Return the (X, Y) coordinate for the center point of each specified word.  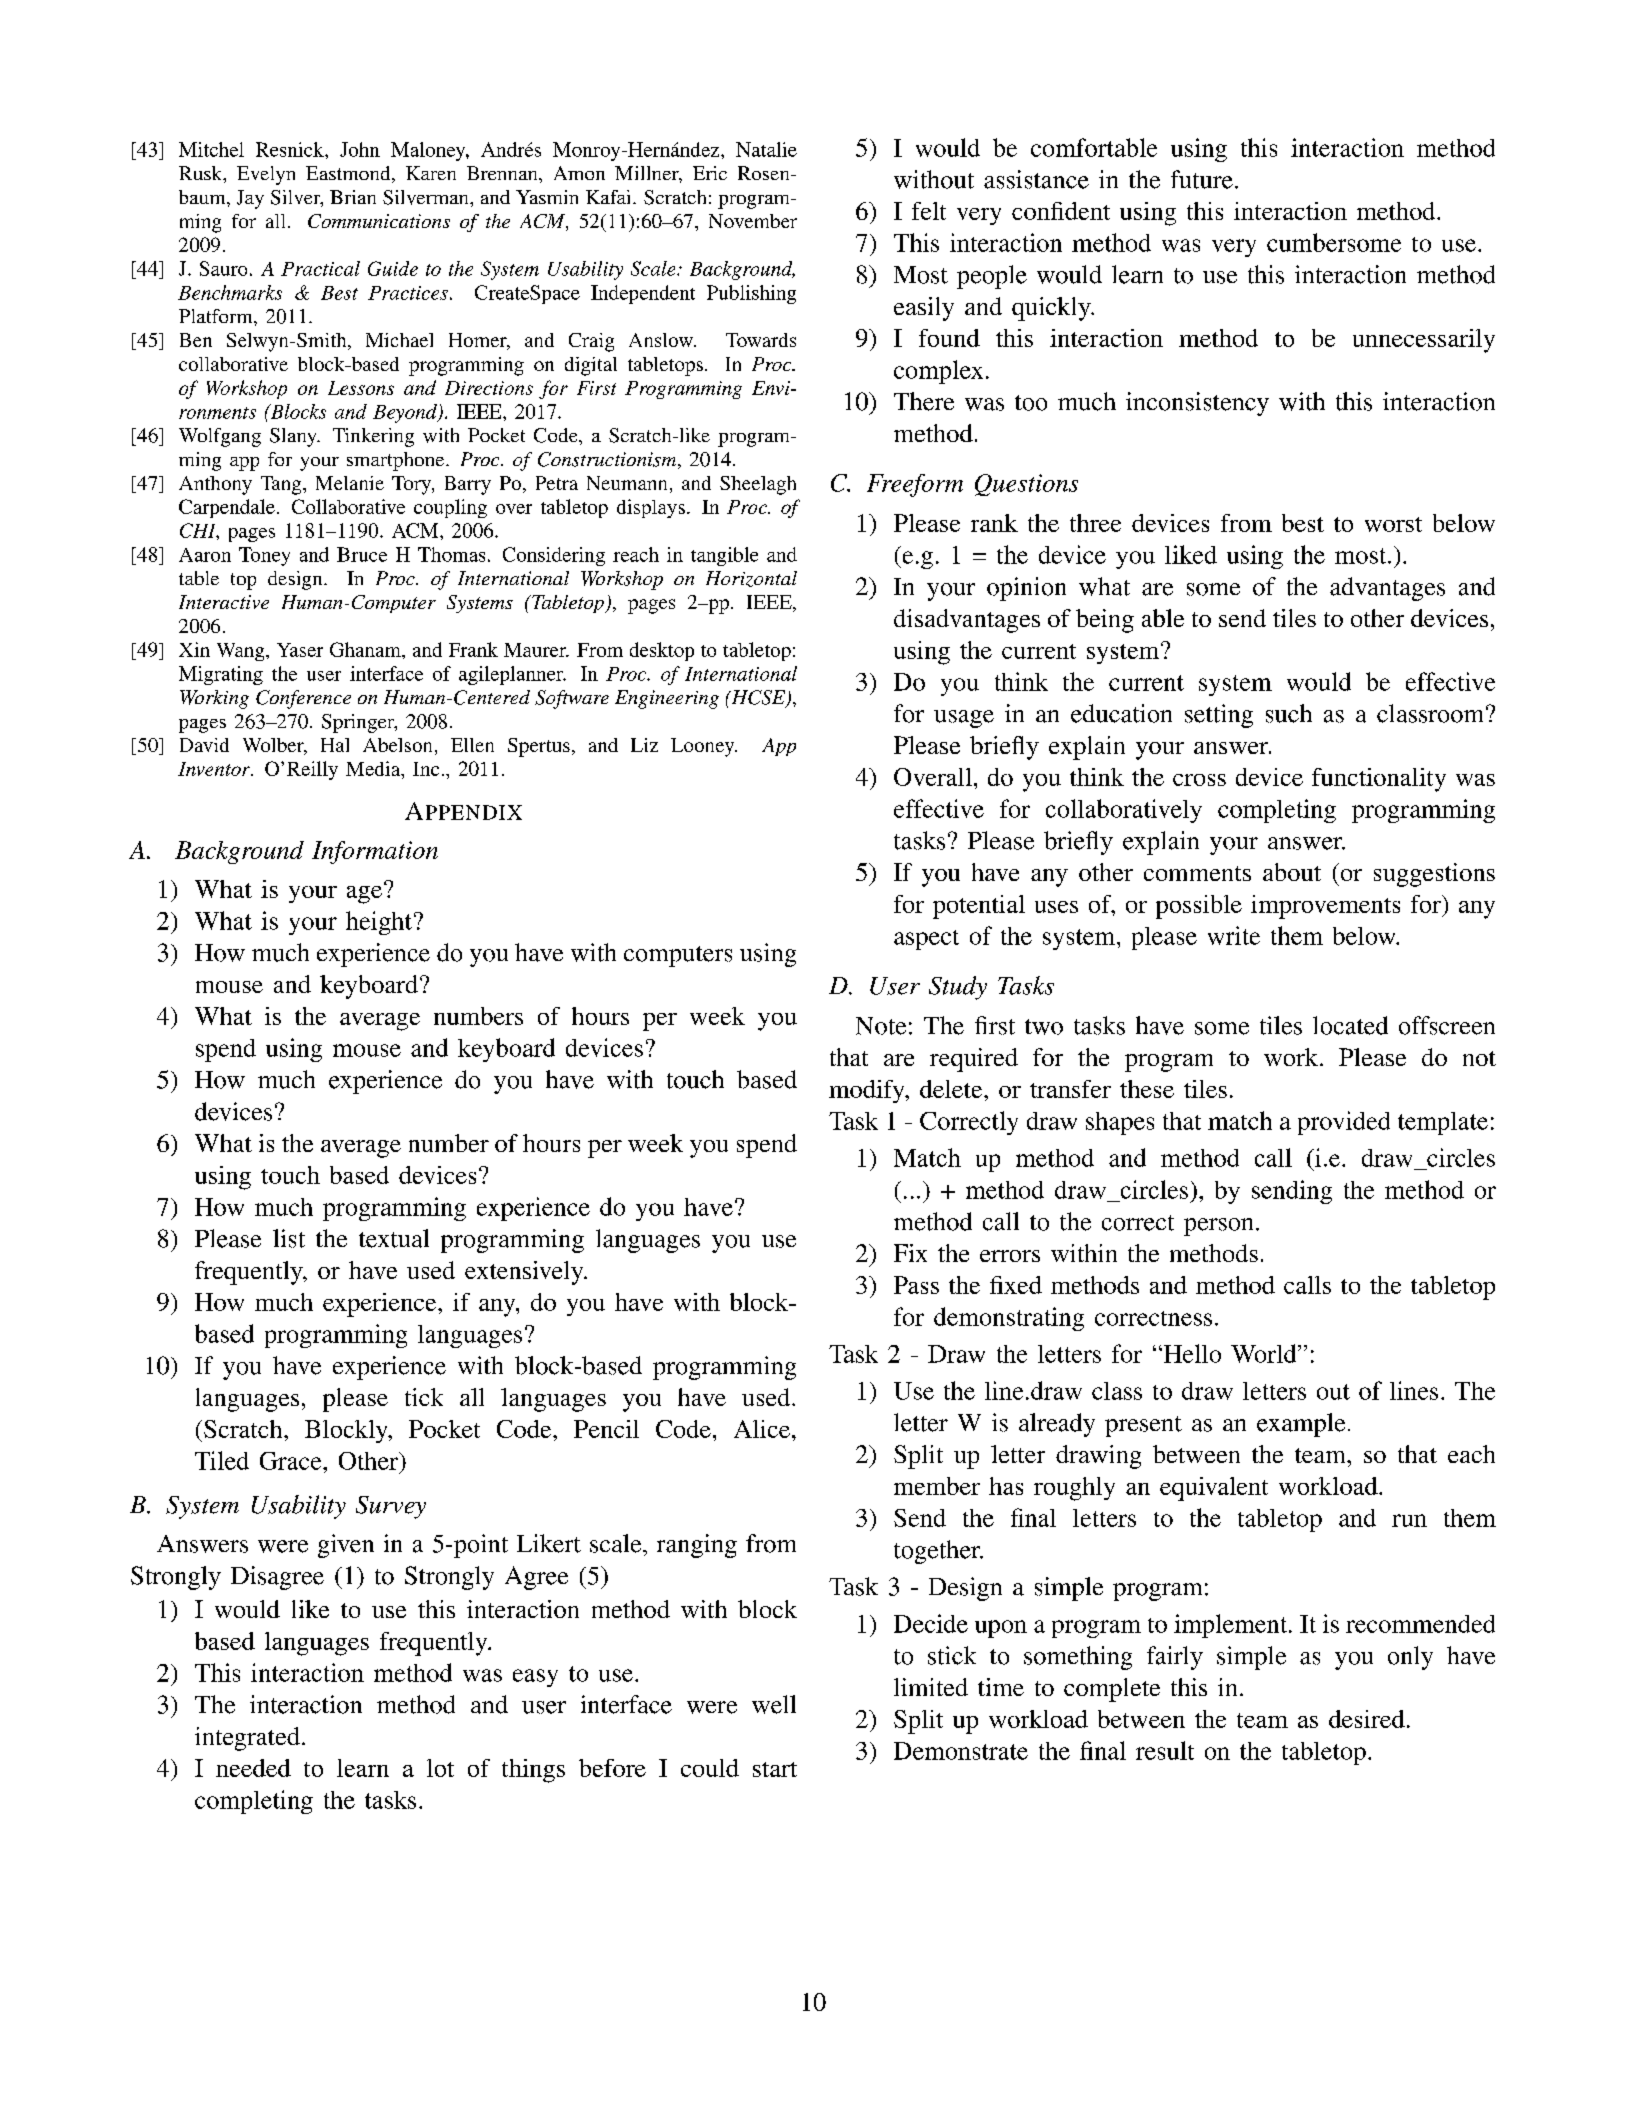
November (753, 221)
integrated (247, 1739)
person (1218, 1227)
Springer (359, 723)
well (774, 1704)
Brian (353, 197)
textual (394, 1238)
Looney (704, 747)
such (1289, 713)
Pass (916, 1285)
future (1202, 179)
